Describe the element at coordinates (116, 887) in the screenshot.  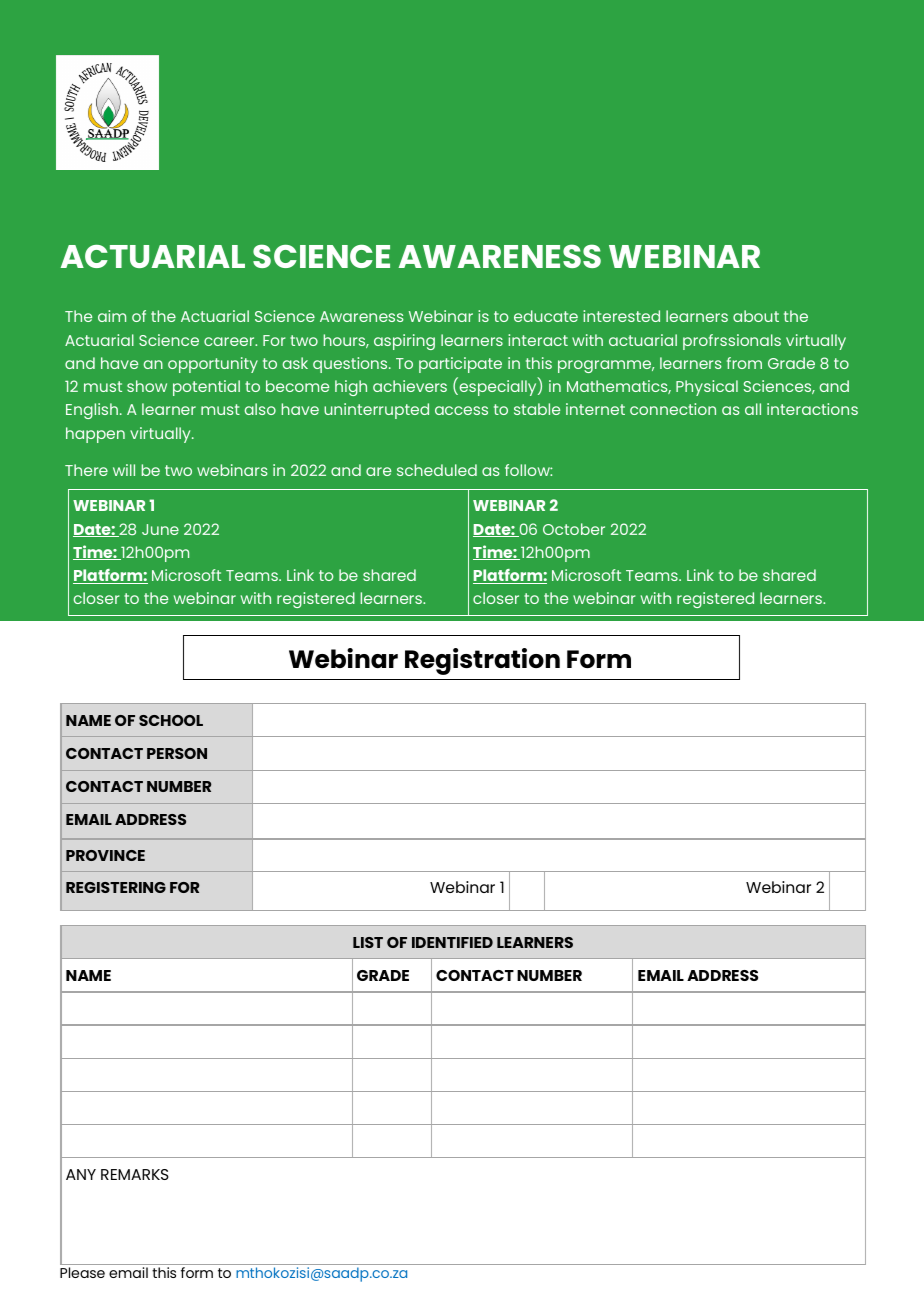
I see `REGISTERING` at that location.
